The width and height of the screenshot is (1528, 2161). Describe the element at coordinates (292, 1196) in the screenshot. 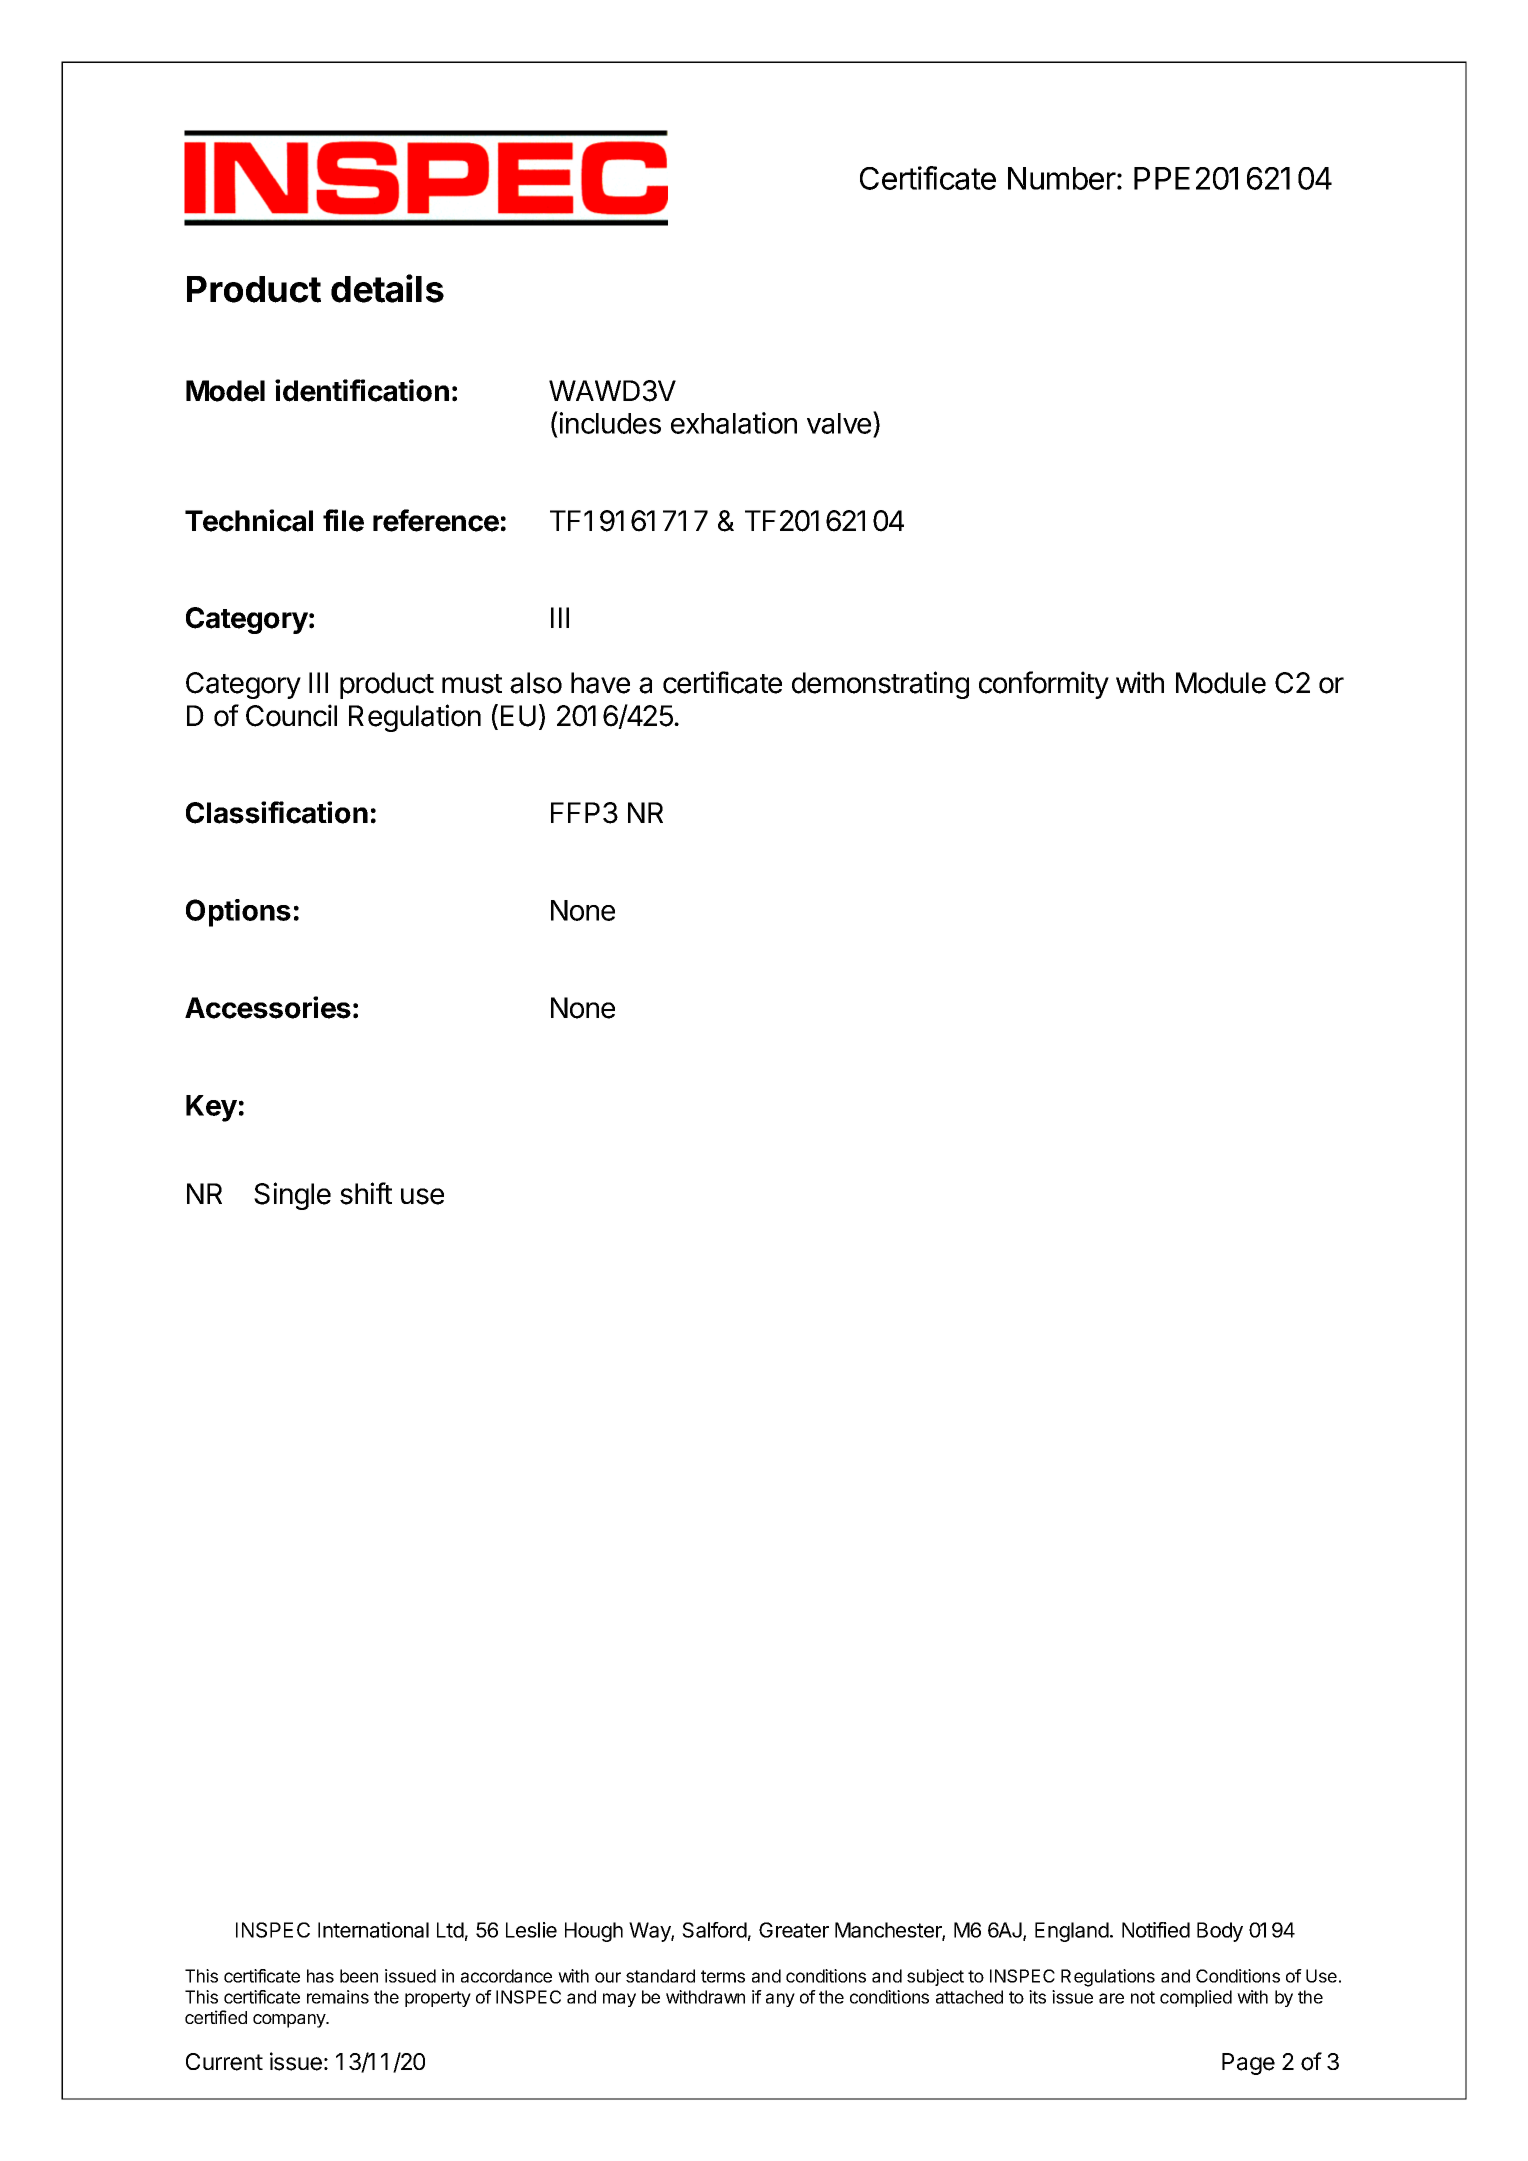

I see `Single` at that location.
